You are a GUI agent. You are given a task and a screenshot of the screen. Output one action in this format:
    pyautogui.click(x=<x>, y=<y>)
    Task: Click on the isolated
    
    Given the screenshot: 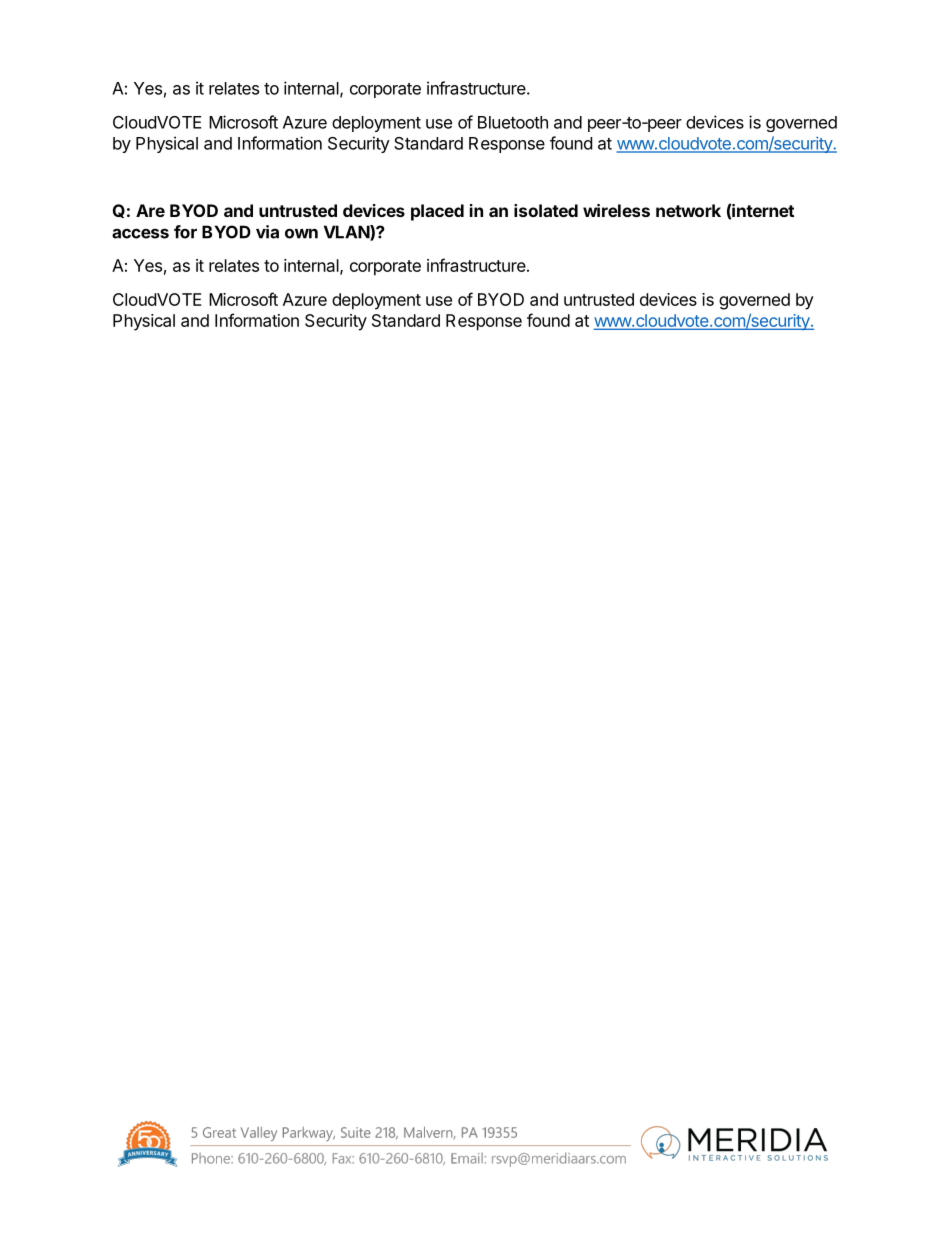 What is the action you would take?
    pyautogui.click(x=546, y=210)
